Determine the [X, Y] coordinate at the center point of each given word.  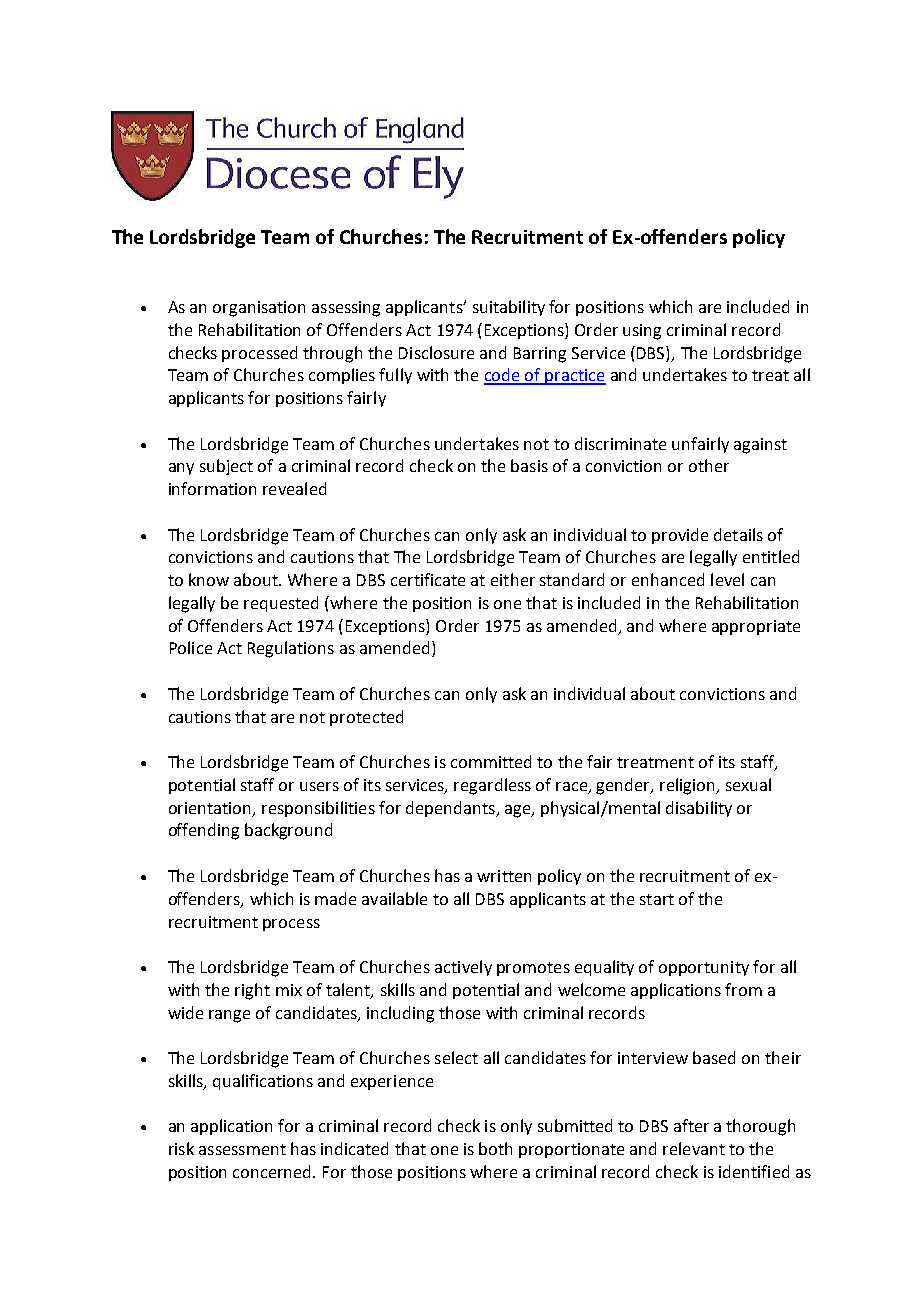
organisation [259, 309]
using [642, 332]
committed [491, 761]
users [319, 786]
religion [688, 786]
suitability [509, 308]
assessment [242, 1149]
